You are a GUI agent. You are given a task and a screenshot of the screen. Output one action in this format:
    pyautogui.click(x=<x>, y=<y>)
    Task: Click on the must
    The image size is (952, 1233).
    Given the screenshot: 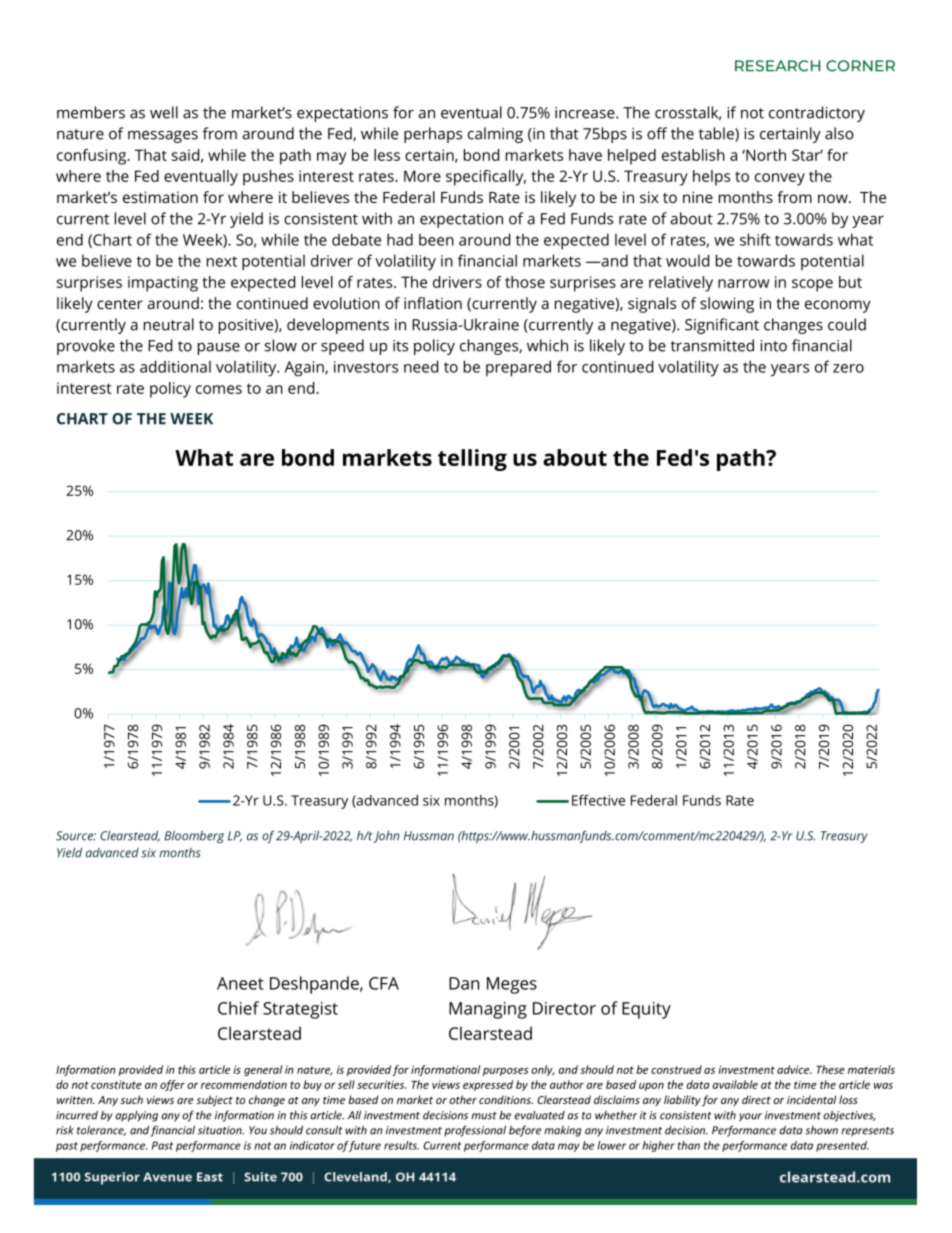 What is the action you would take?
    pyautogui.click(x=484, y=1116)
